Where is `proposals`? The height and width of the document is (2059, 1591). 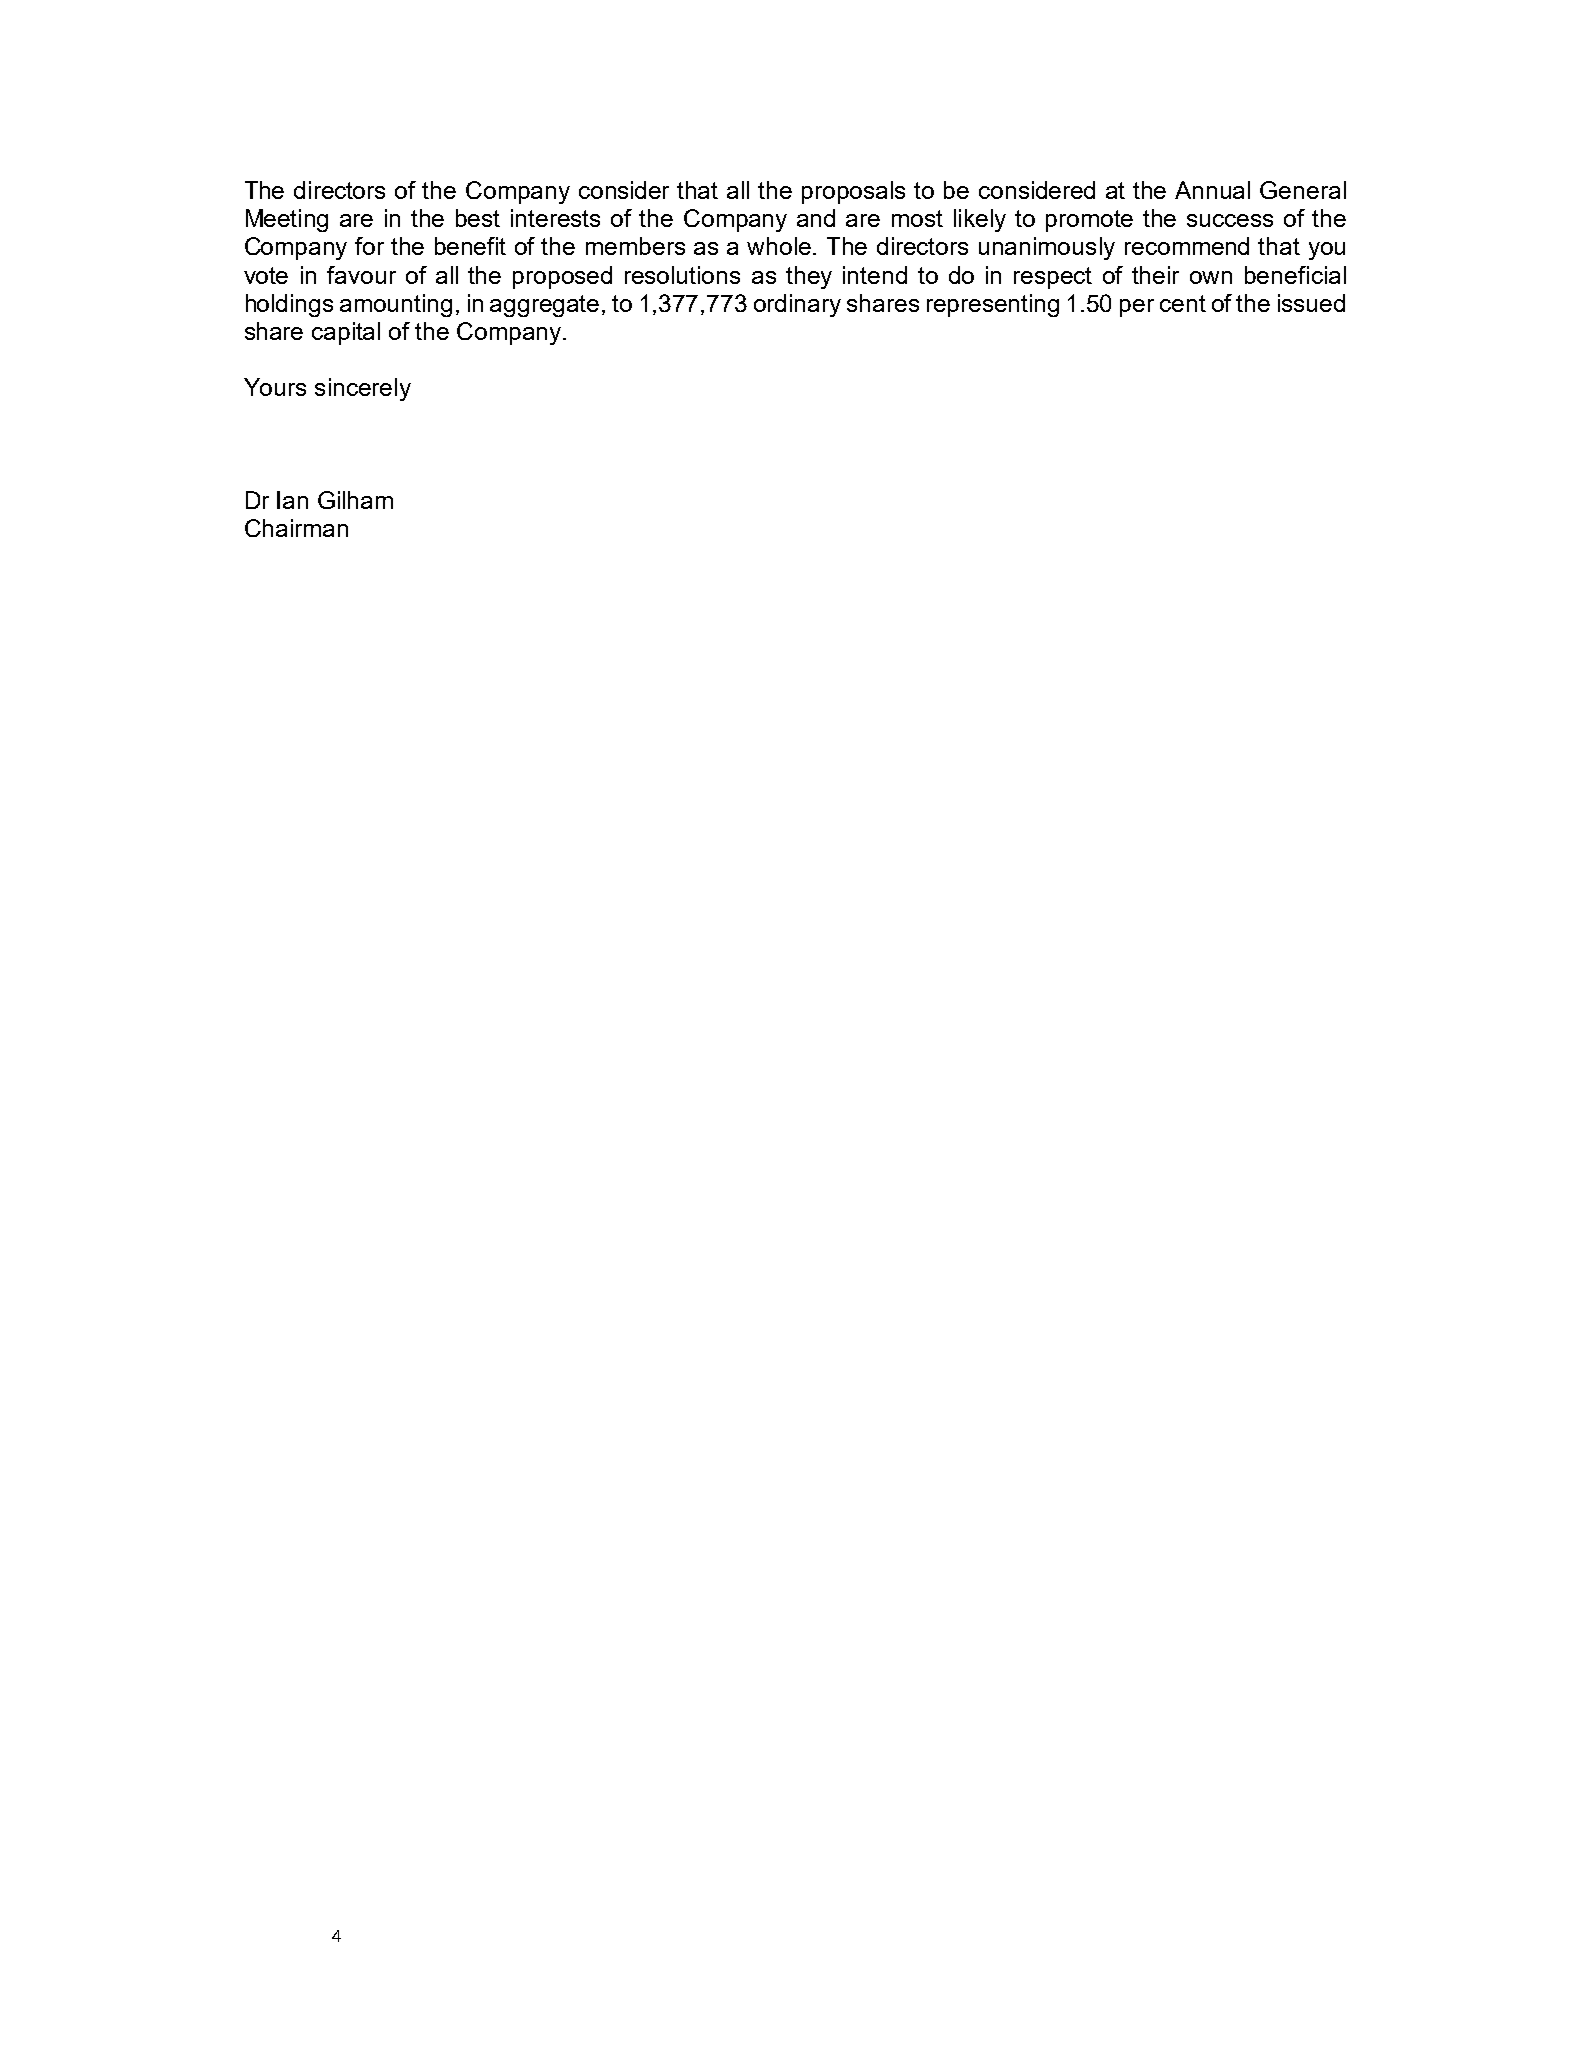
proposals is located at coordinates (853, 192).
